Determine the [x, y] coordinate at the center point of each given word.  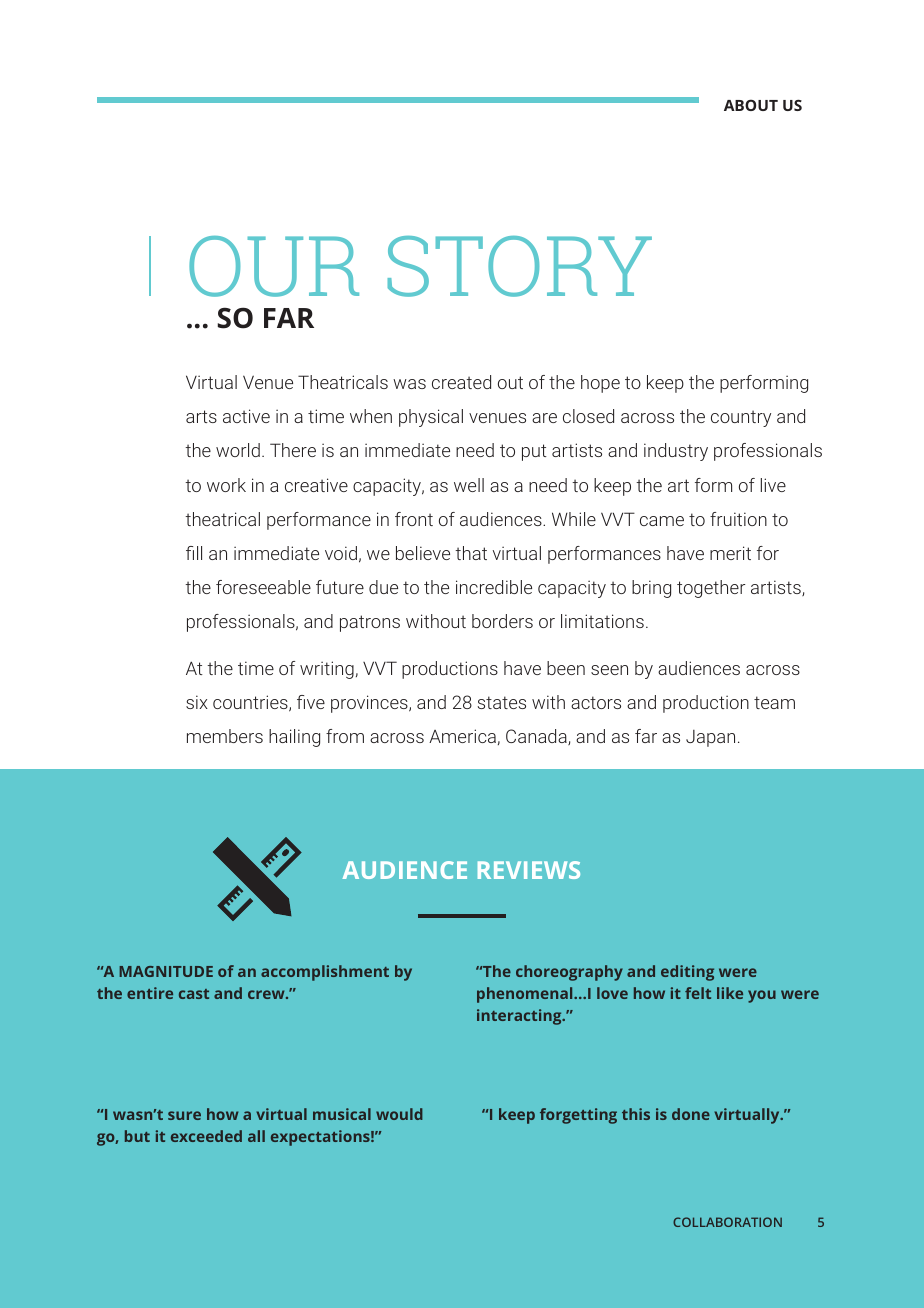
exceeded [206, 1136]
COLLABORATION [727, 1222]
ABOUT [751, 105]
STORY [520, 266]
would [399, 1114]
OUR [274, 266]
